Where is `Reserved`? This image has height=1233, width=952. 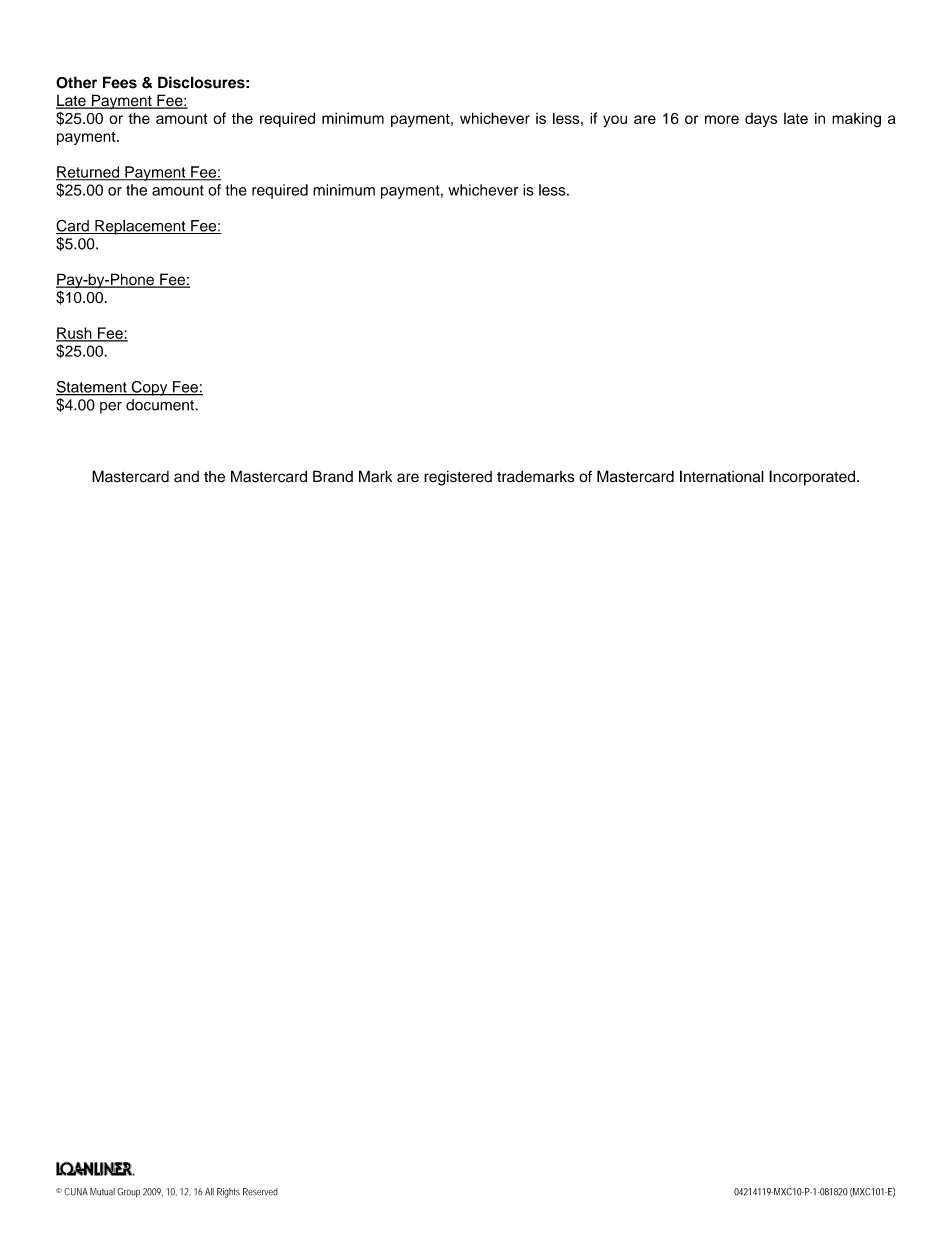
Reserved is located at coordinates (260, 1192).
